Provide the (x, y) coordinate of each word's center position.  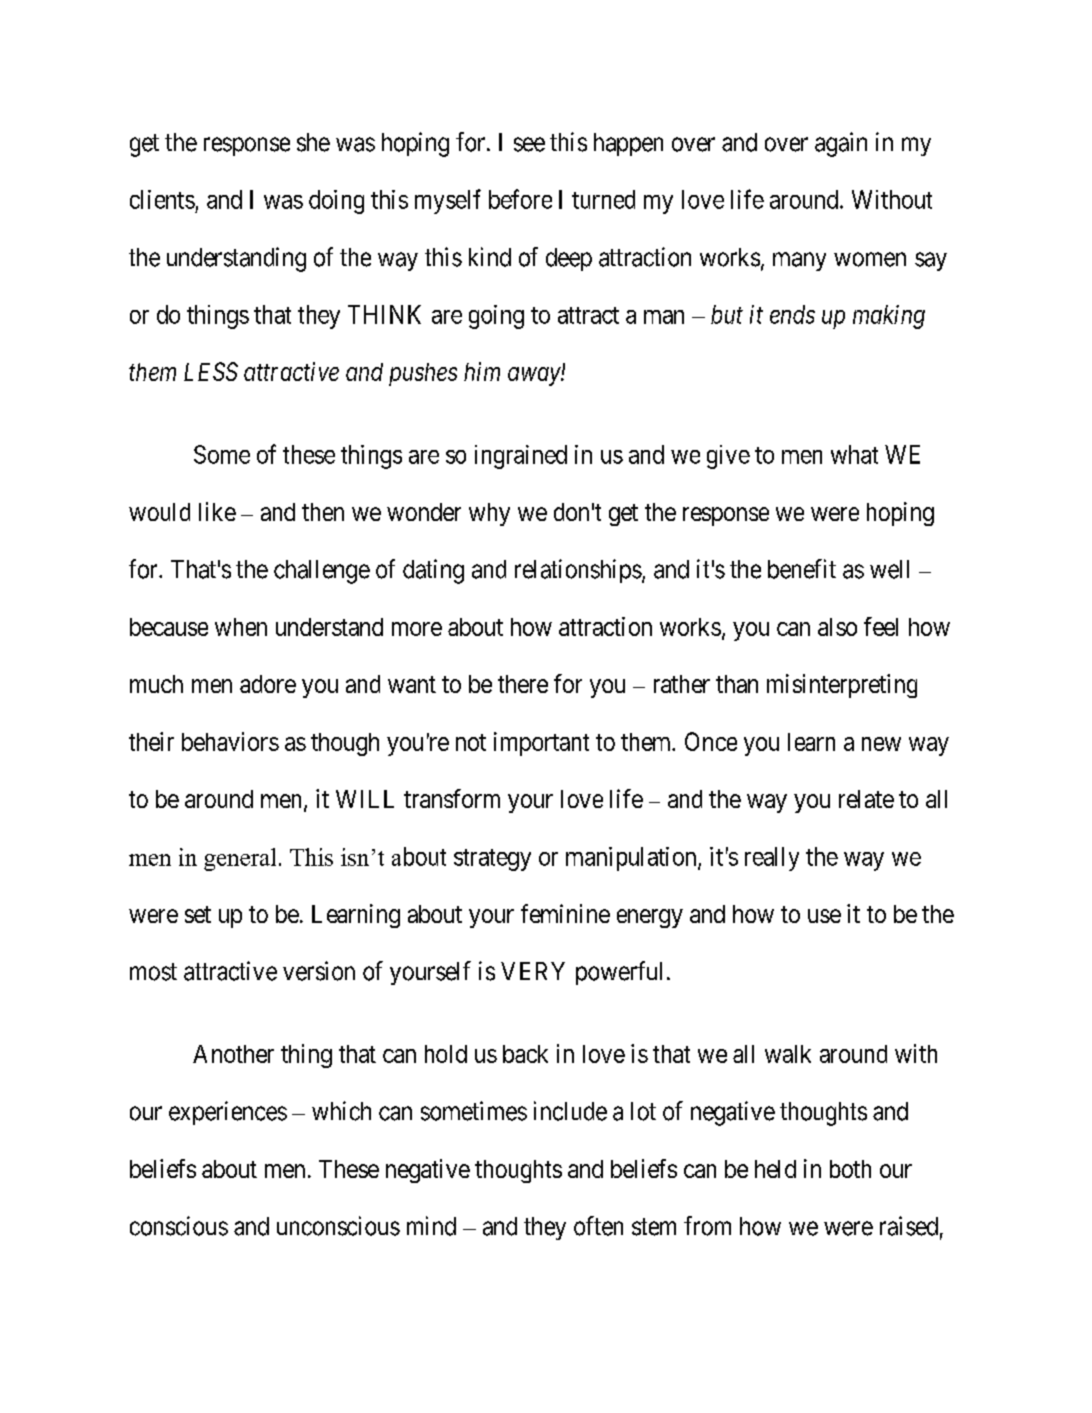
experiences (228, 1113)
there (523, 684)
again (841, 144)
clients (162, 199)
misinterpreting (842, 686)
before (520, 199)
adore (268, 684)
